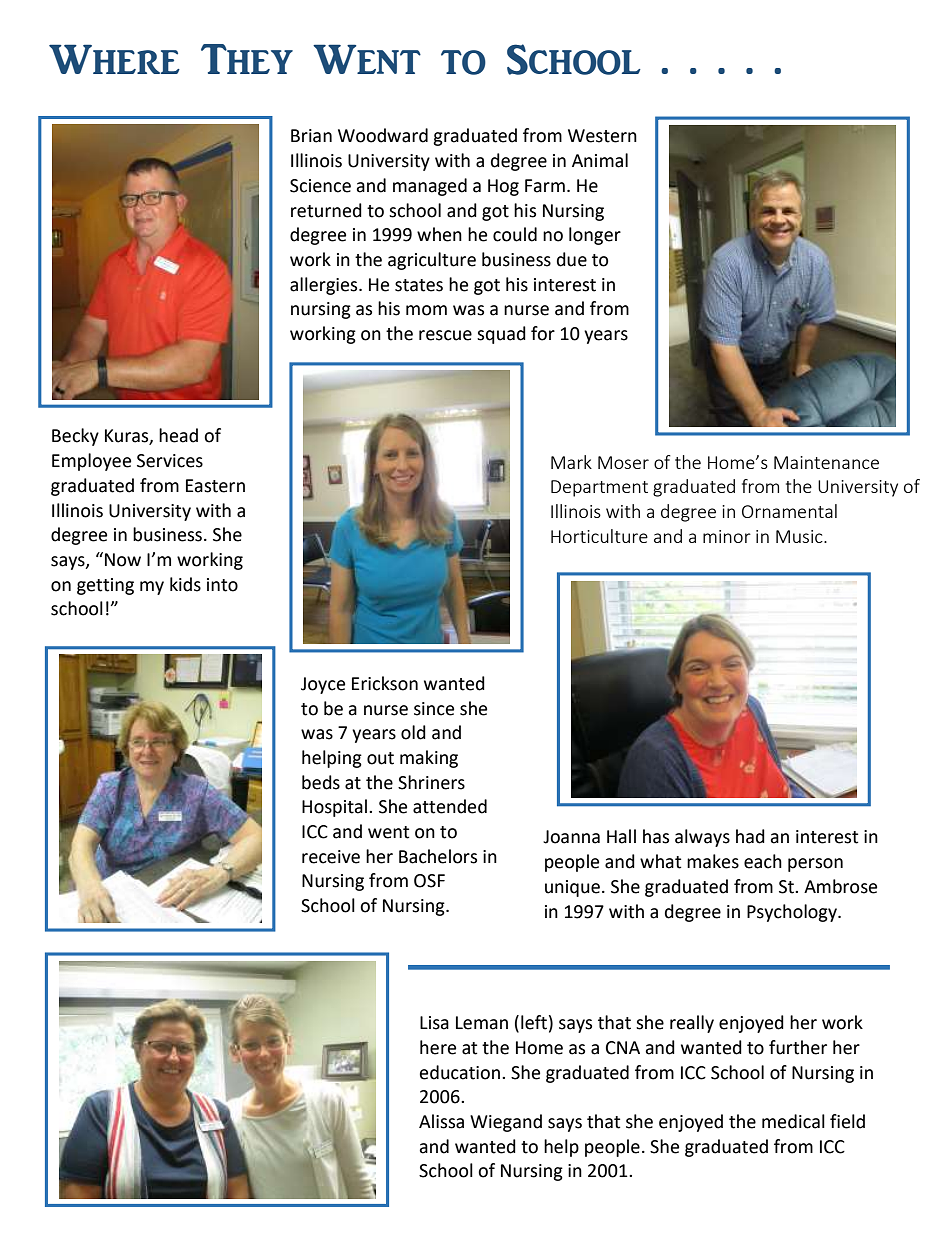 The height and width of the screenshot is (1233, 952). What do you see at coordinates (750, 836) in the screenshot?
I see `had` at bounding box center [750, 836].
